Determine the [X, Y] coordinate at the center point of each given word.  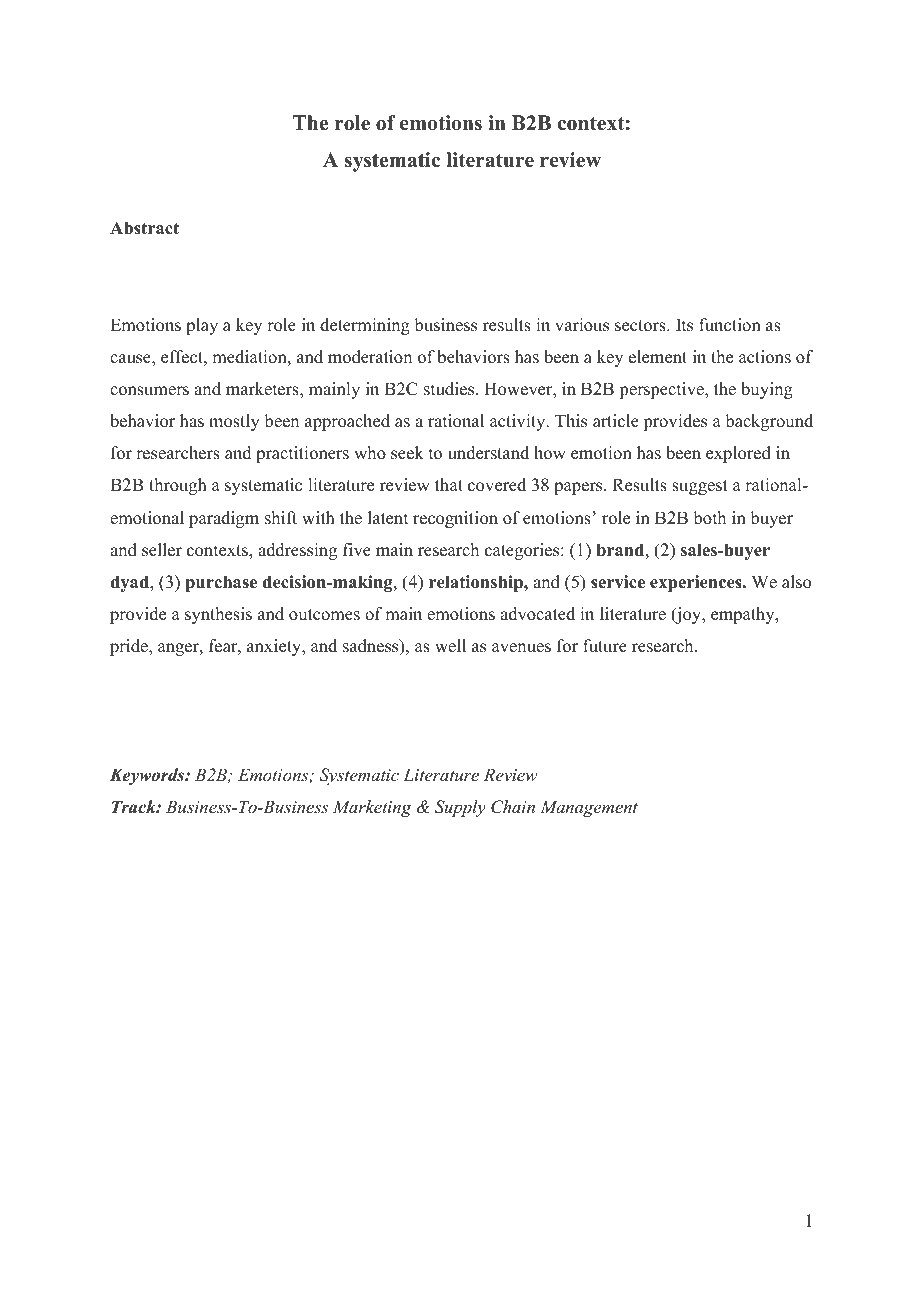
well [450, 646]
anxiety [275, 647]
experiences [697, 583]
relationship [477, 583]
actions [765, 357]
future [605, 646]
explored [738, 454]
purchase [221, 583]
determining [365, 326]
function [730, 325]
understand [488, 453]
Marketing [372, 808]
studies [450, 389]
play [202, 326]
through [178, 486]
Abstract [144, 228]
